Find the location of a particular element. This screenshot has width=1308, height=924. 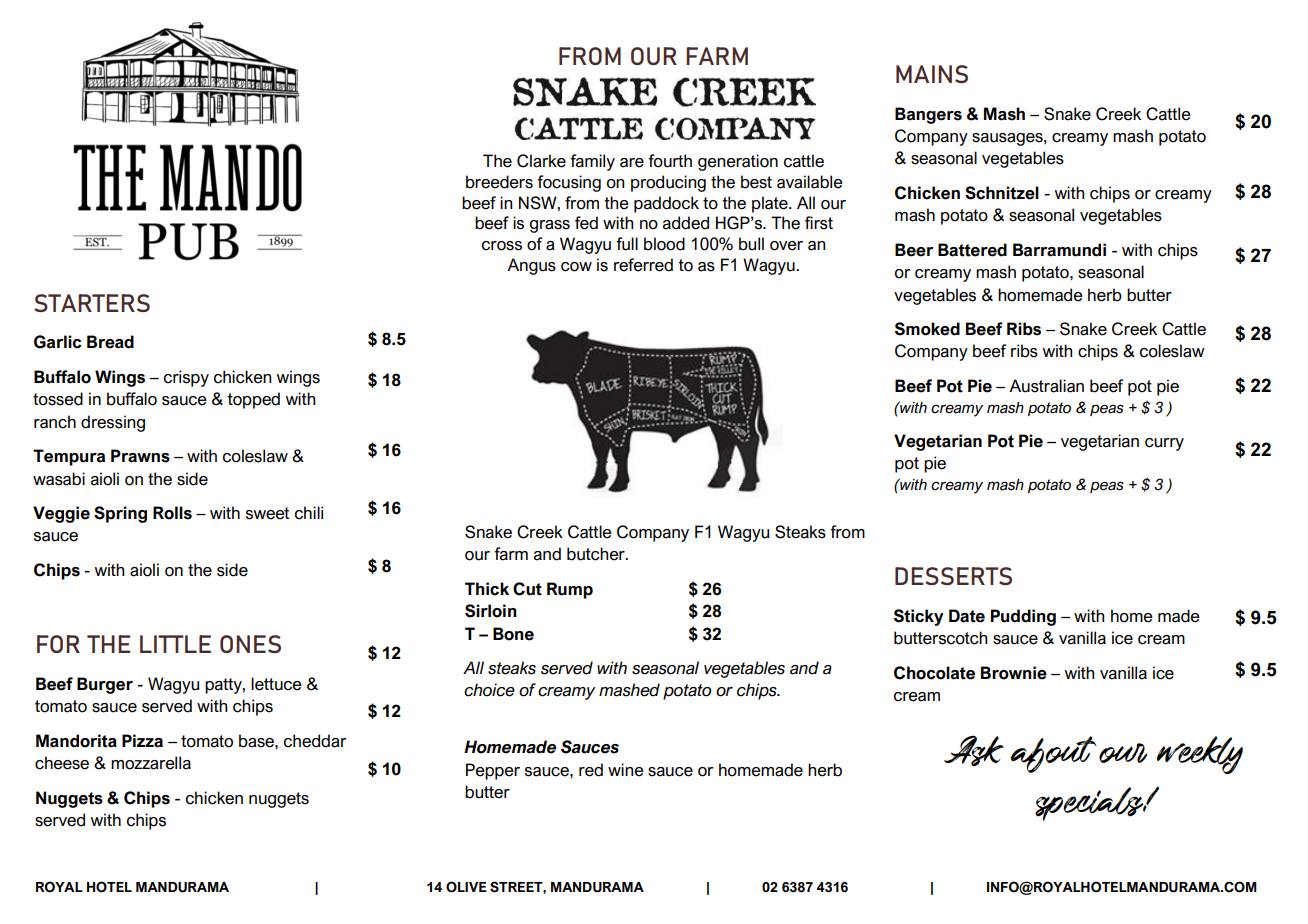

specials is located at coordinates (1090, 804).
